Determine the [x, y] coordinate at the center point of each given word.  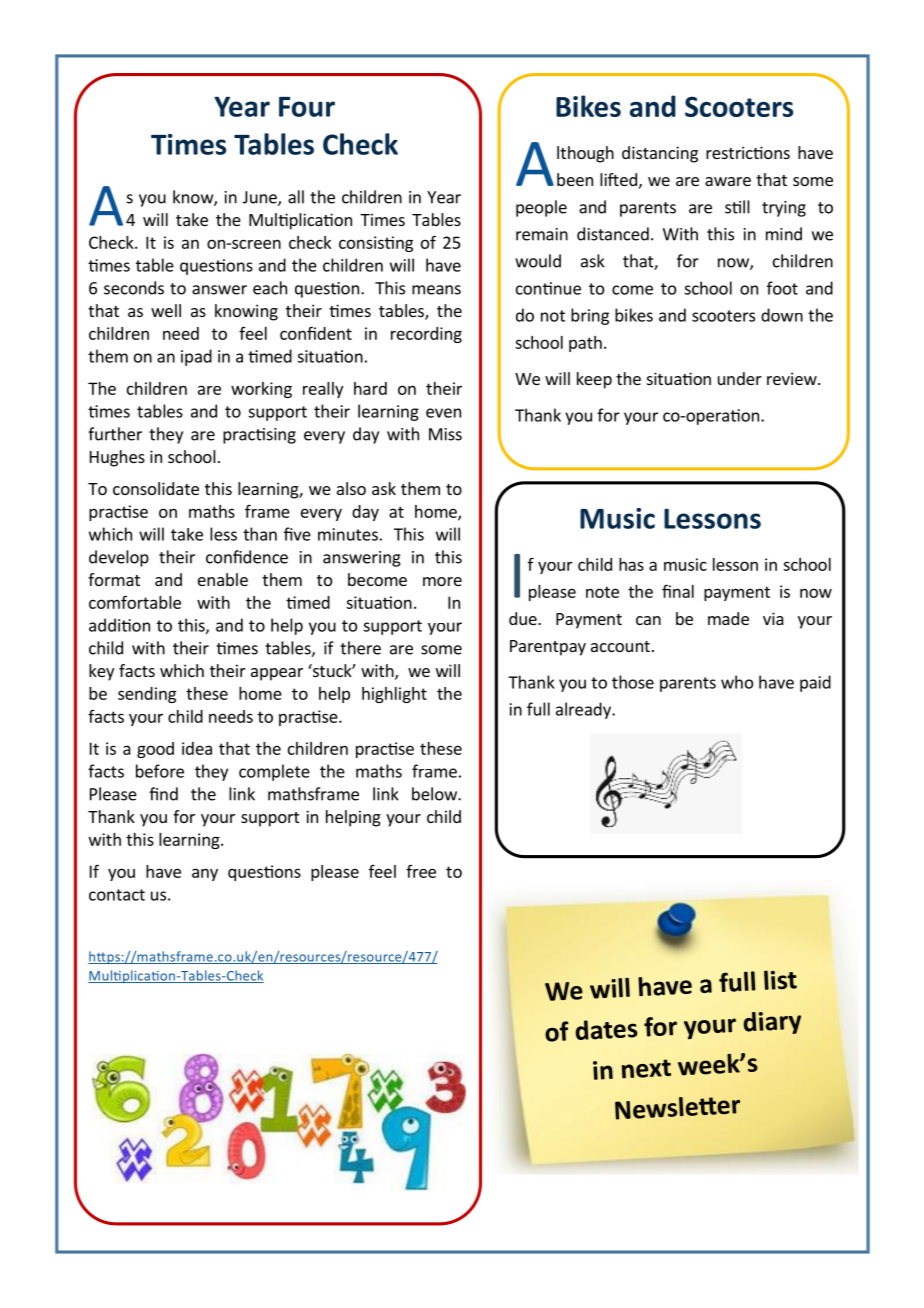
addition [119, 625]
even [443, 413]
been [575, 179]
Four [307, 107]
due [524, 618]
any [205, 874]
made [728, 618]
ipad [196, 357]
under [740, 378]
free [421, 871]
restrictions [748, 152]
